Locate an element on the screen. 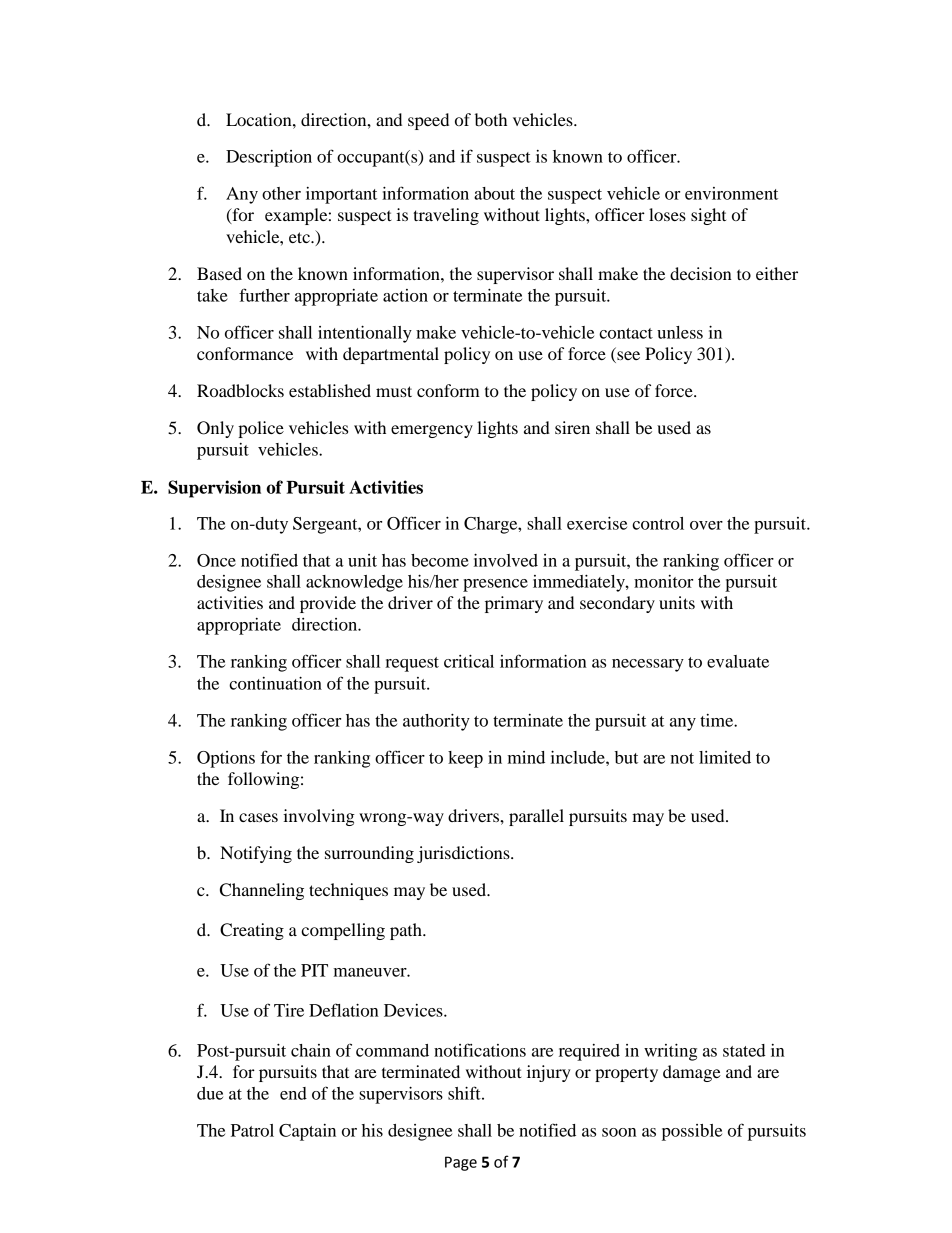 The image size is (952, 1233). continuation is located at coordinates (275, 683).
